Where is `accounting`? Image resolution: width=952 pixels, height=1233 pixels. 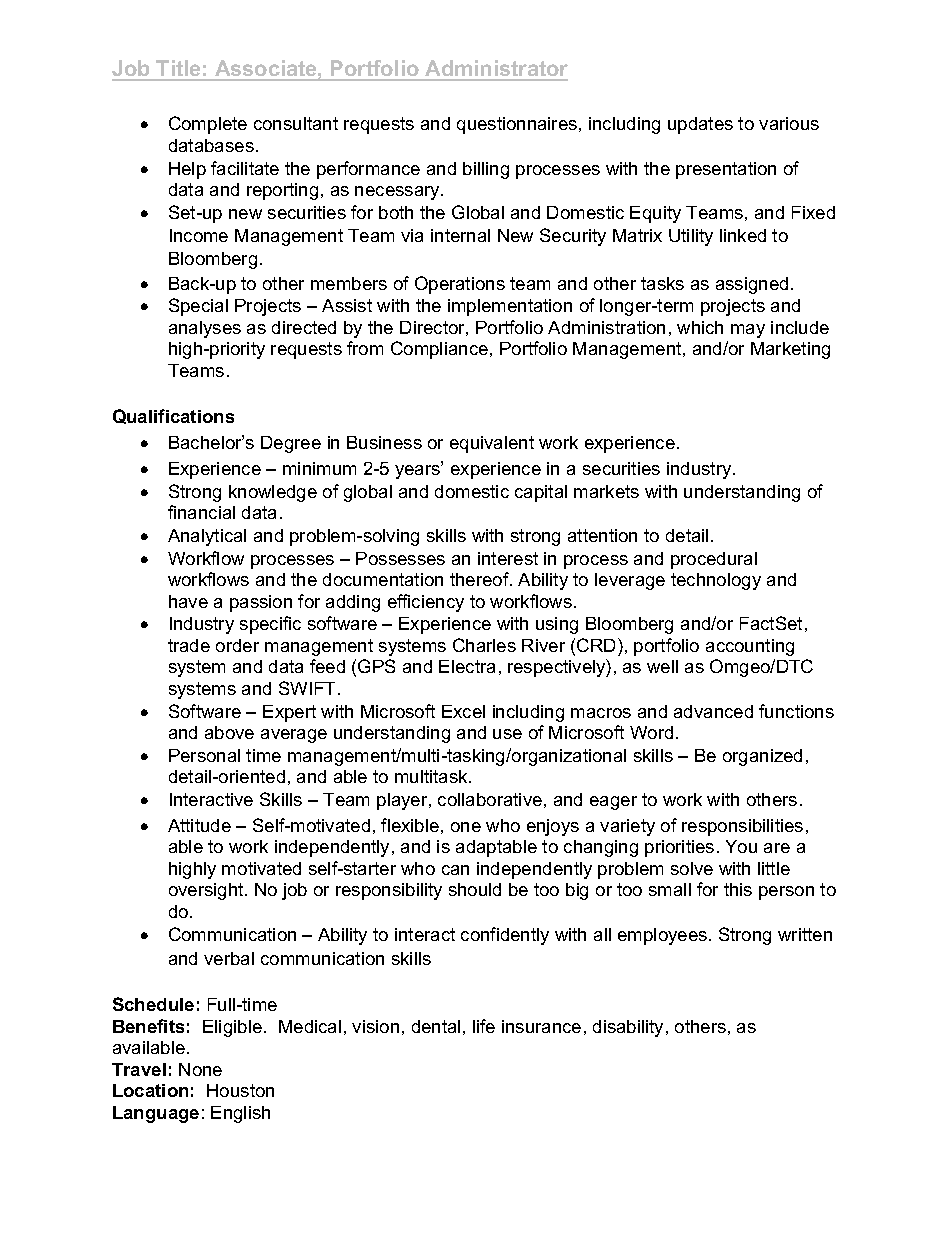
accounting is located at coordinates (750, 647).
